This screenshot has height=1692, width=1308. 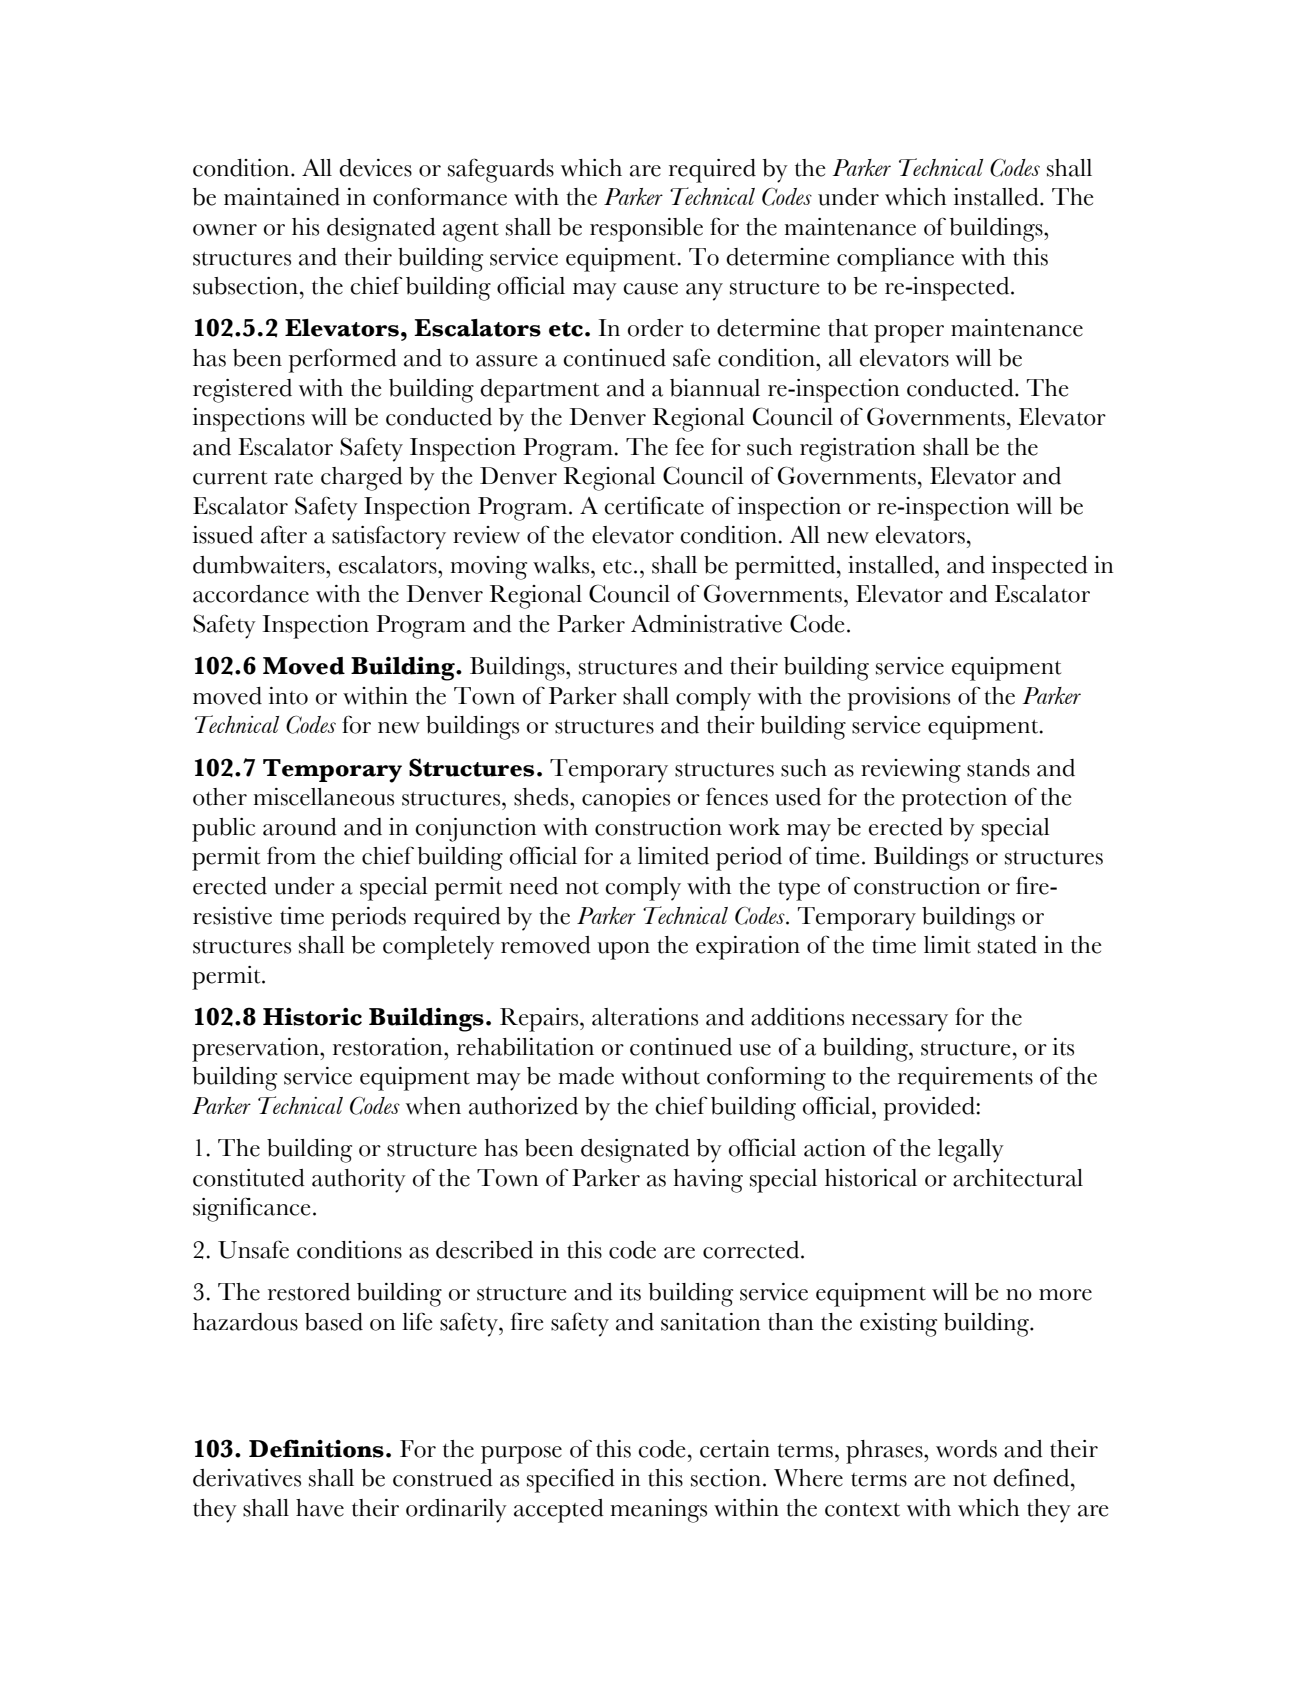 What do you see at coordinates (626, 800) in the screenshot?
I see `canopies` at bounding box center [626, 800].
